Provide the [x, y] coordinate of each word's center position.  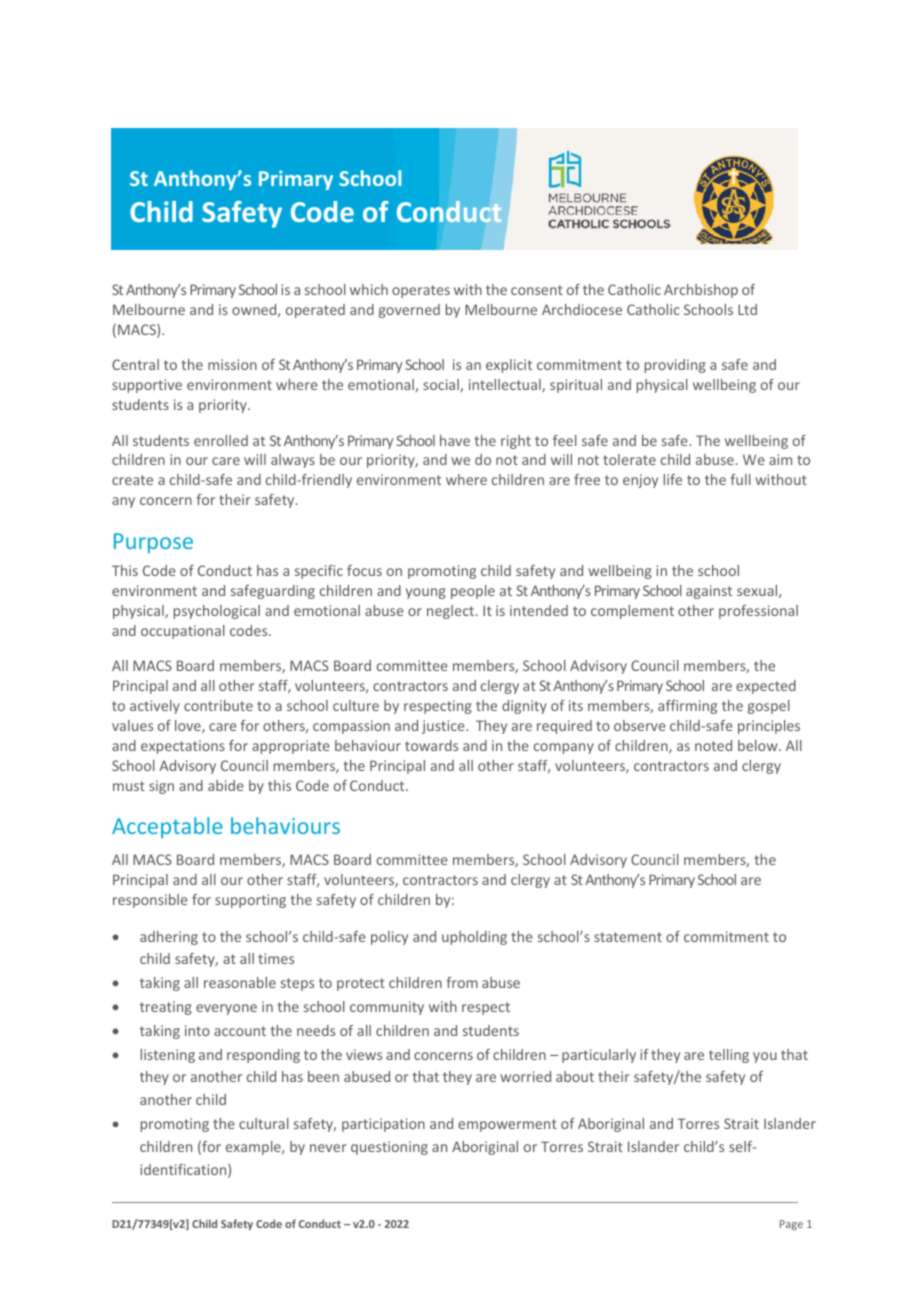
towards [431, 745]
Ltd [747, 309]
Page [791, 1225]
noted [713, 745]
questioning [389, 1148]
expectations [183, 747]
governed [409, 311]
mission [232, 364]
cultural [264, 1123]
